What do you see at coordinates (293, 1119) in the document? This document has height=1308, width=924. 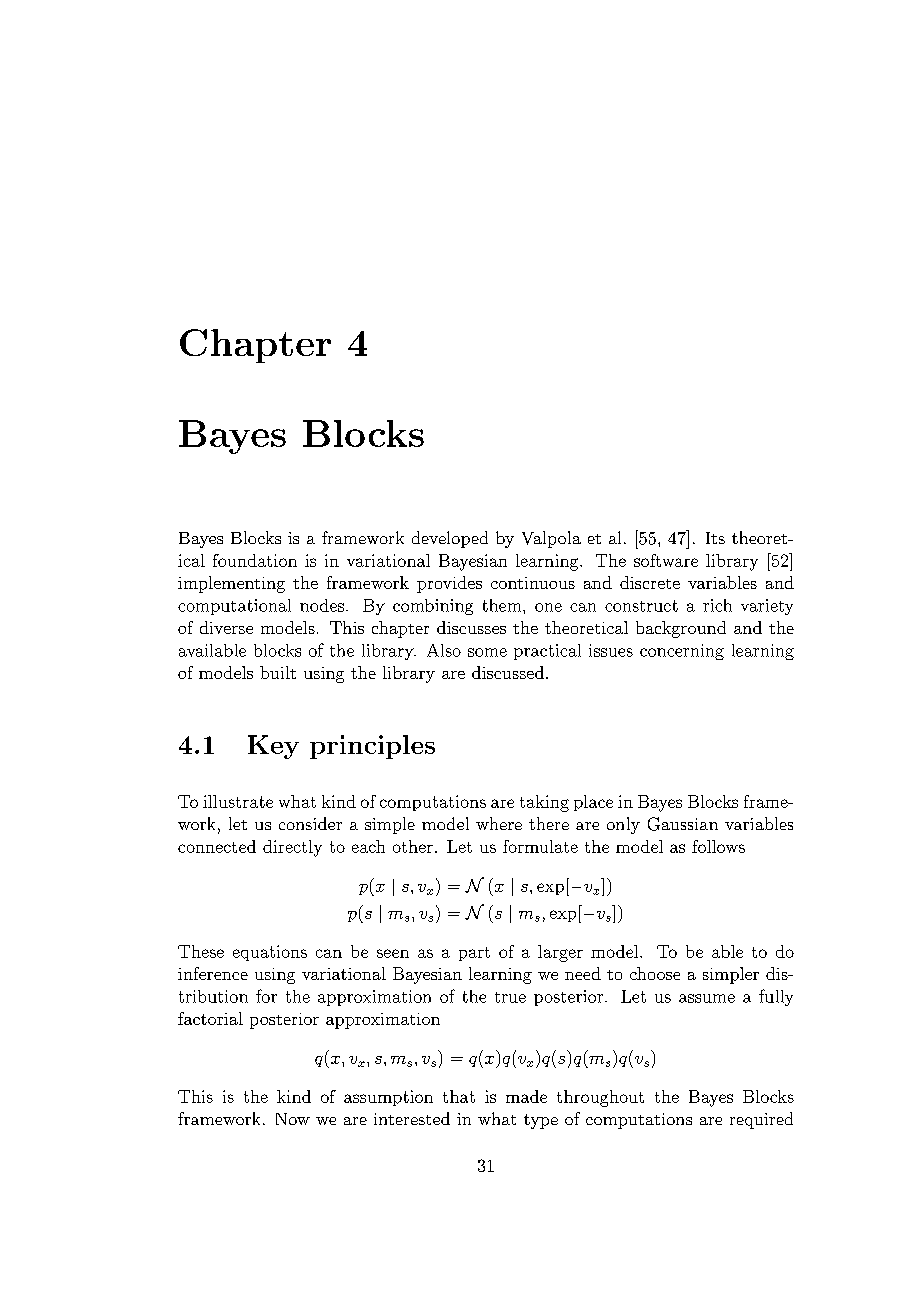 I see `Now` at bounding box center [293, 1119].
